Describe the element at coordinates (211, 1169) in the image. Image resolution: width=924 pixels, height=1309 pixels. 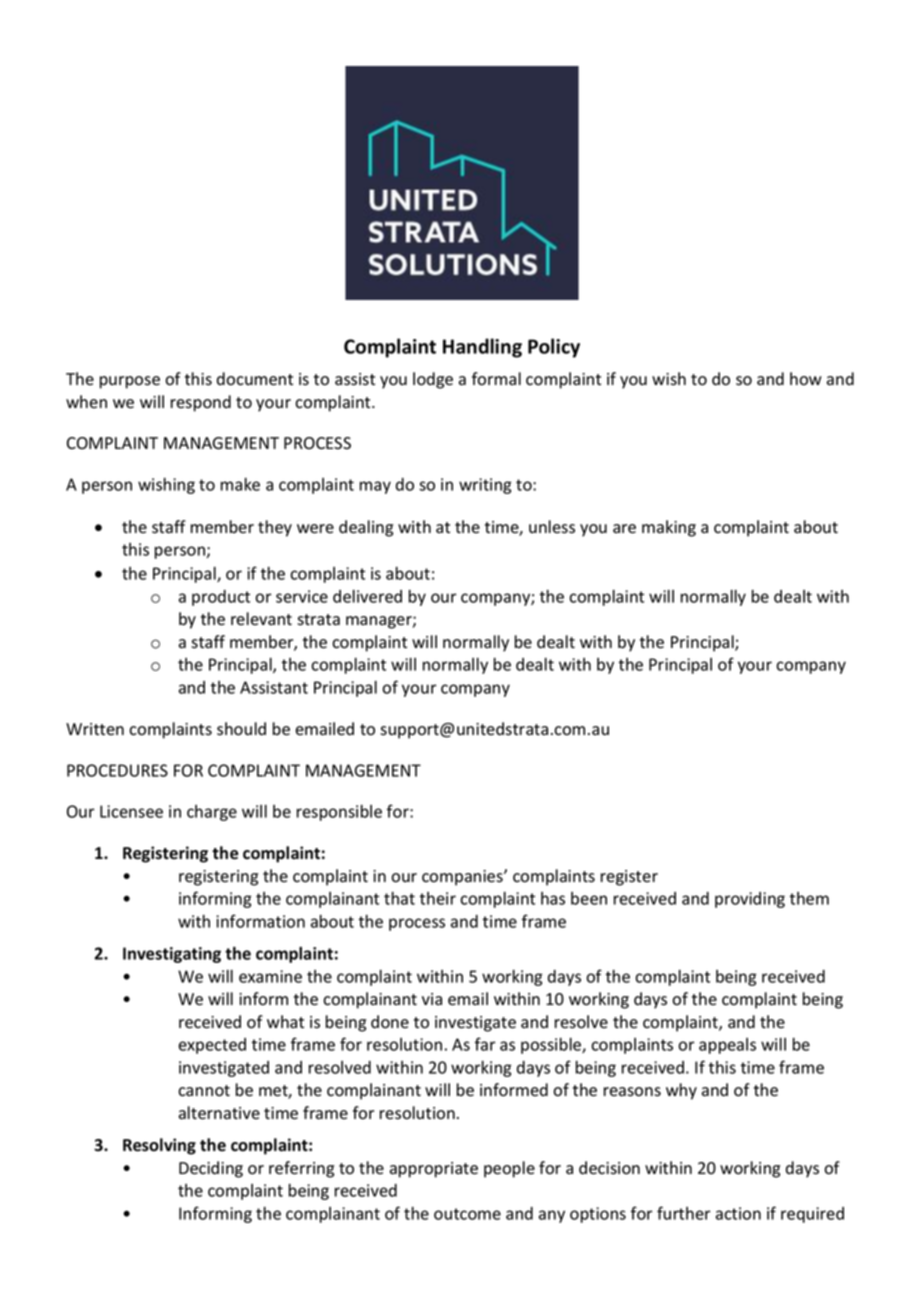
I see `Deciding` at that location.
